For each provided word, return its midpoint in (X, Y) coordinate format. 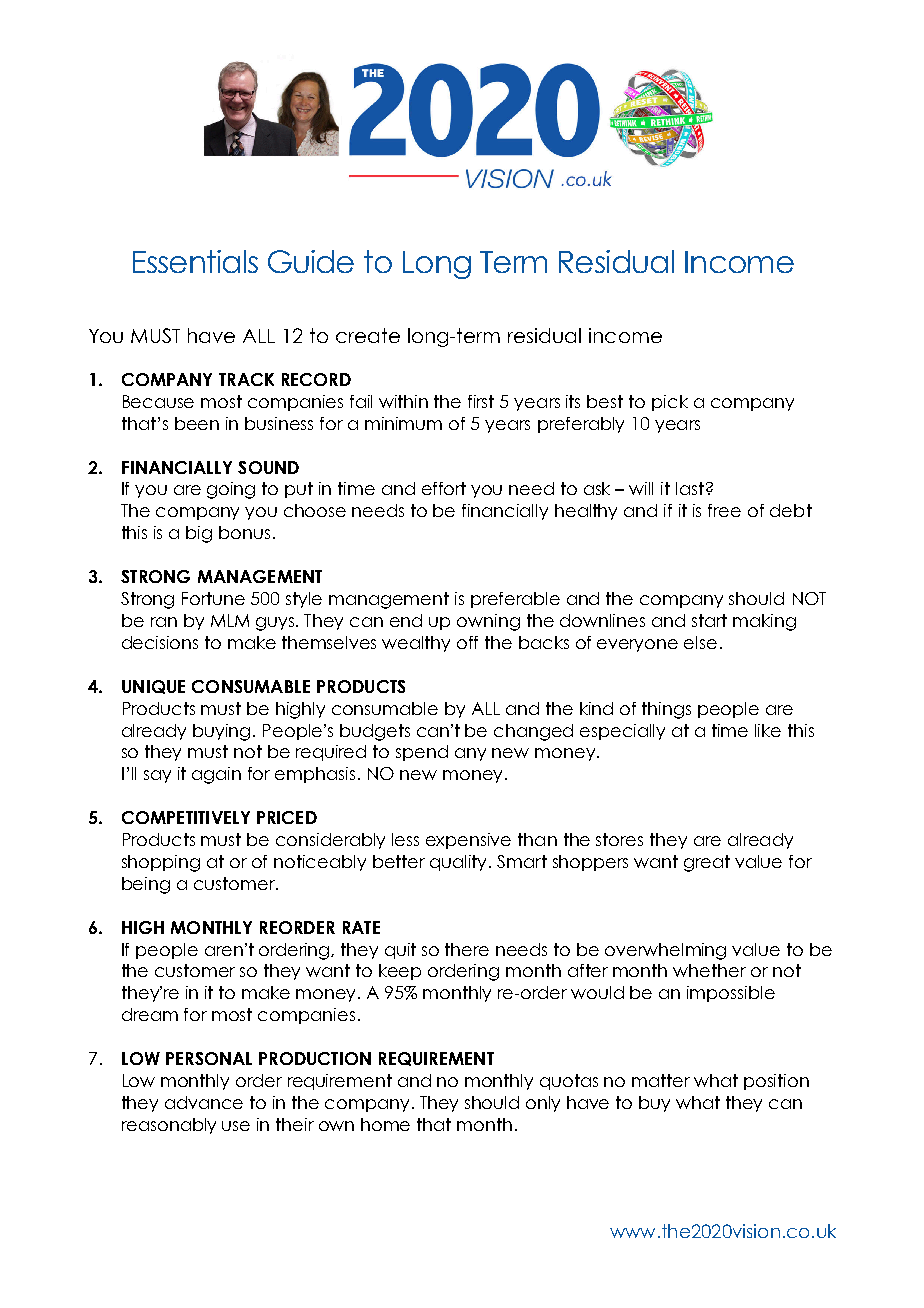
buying (221, 732)
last (690, 488)
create (368, 335)
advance (204, 1102)
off (467, 642)
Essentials (195, 261)
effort (444, 488)
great (707, 863)
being (146, 885)
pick (670, 403)
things (666, 710)
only (543, 1104)
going (231, 490)
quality (460, 863)
